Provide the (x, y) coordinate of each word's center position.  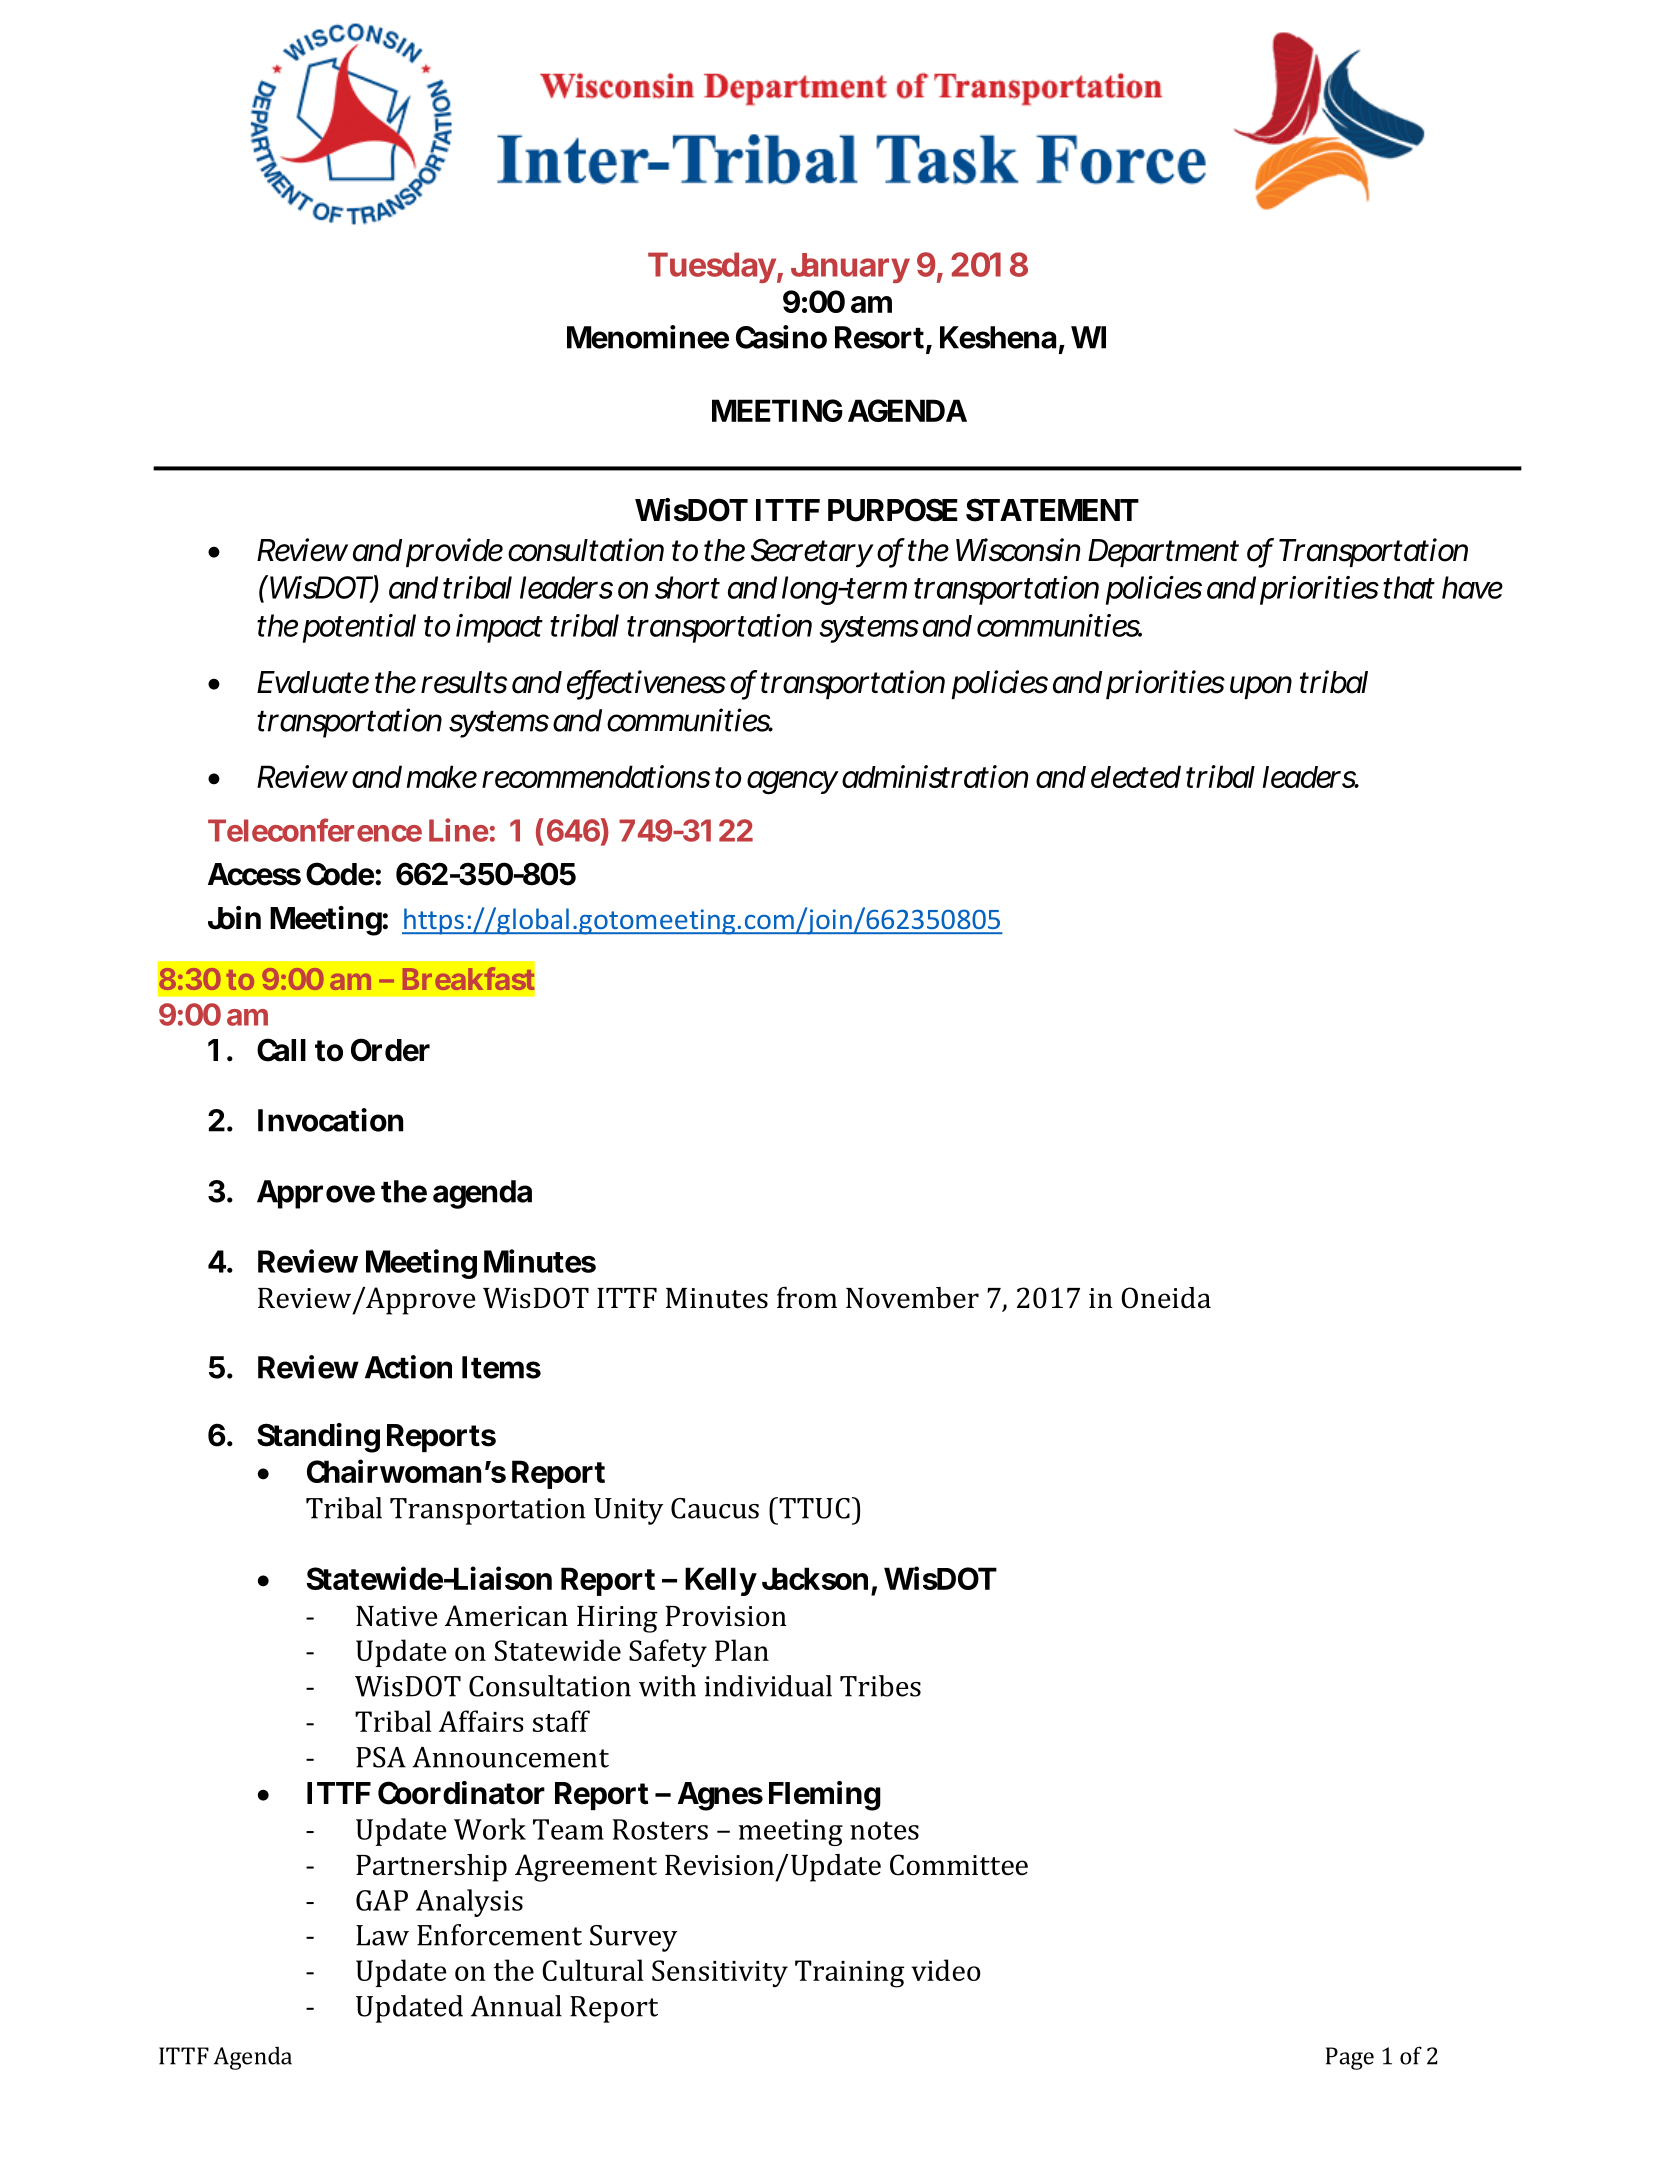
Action (408, 1367)
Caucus (715, 1508)
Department (1163, 553)
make (442, 776)
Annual (516, 2006)
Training (849, 1974)
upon (1261, 687)
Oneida (1166, 1298)
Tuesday (712, 267)
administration (935, 776)
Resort (879, 337)
